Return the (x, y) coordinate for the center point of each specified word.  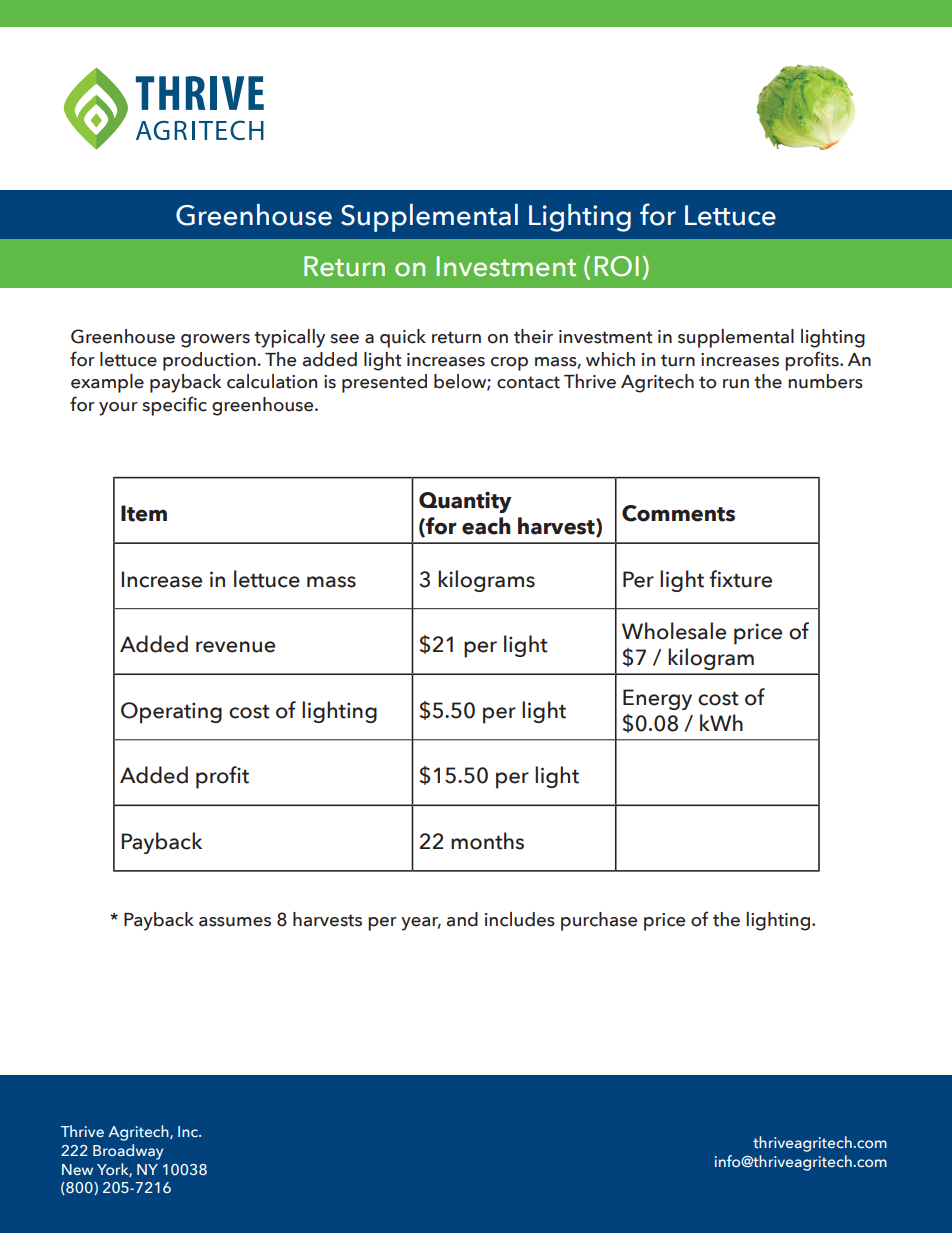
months (487, 841)
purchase (599, 921)
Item (144, 513)
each (486, 526)
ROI (617, 266)
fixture (740, 579)
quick (403, 338)
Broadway (128, 1152)
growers (215, 341)
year (421, 924)
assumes (235, 922)
